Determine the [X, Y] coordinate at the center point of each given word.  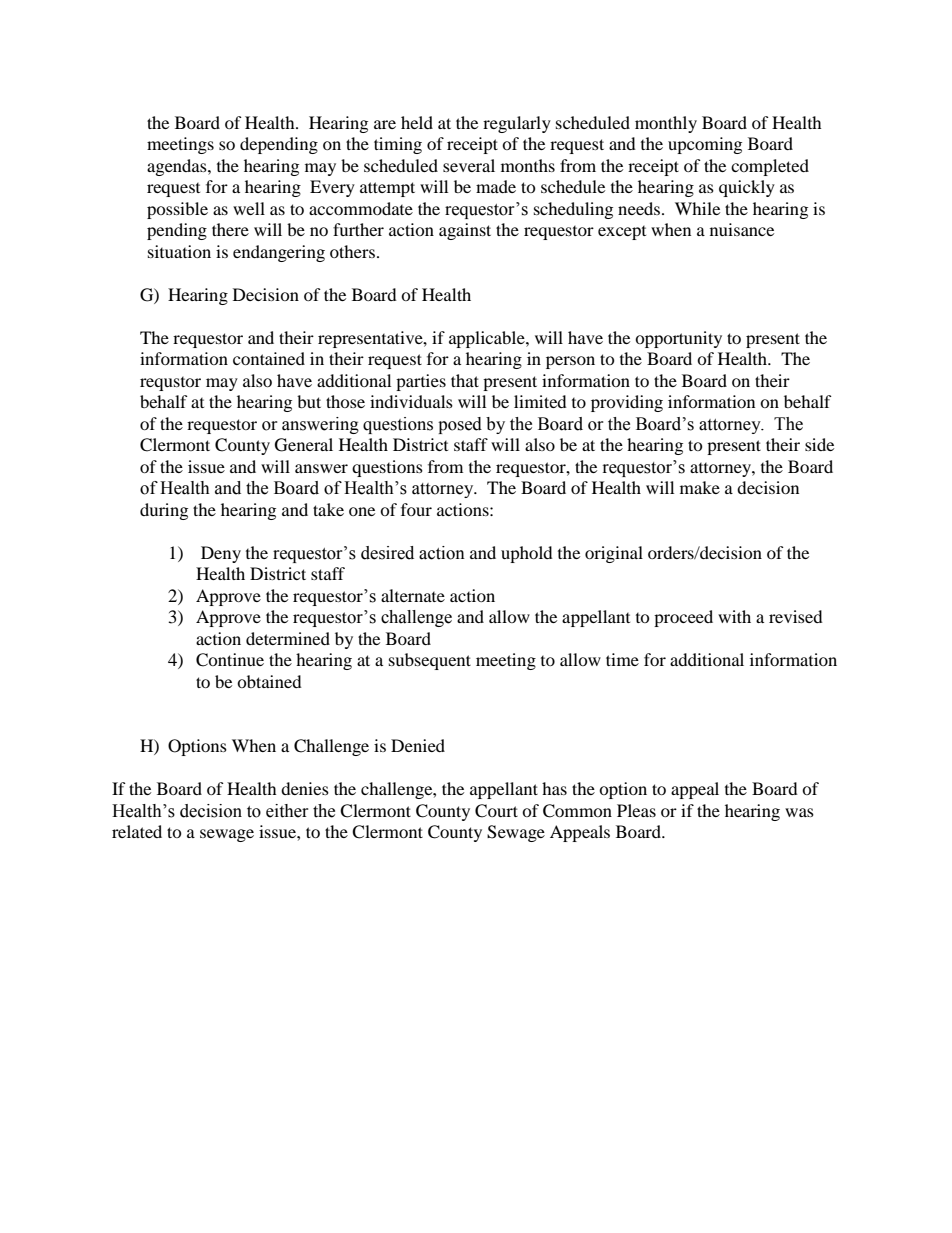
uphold [527, 554]
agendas [178, 167]
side [819, 444]
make [700, 487]
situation [179, 251]
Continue [230, 660]
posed [460, 425]
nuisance [742, 229]
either [287, 811]
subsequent [430, 661]
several [469, 165]
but [309, 401]
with [734, 616]
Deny [221, 554]
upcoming [705, 145]
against [465, 231]
